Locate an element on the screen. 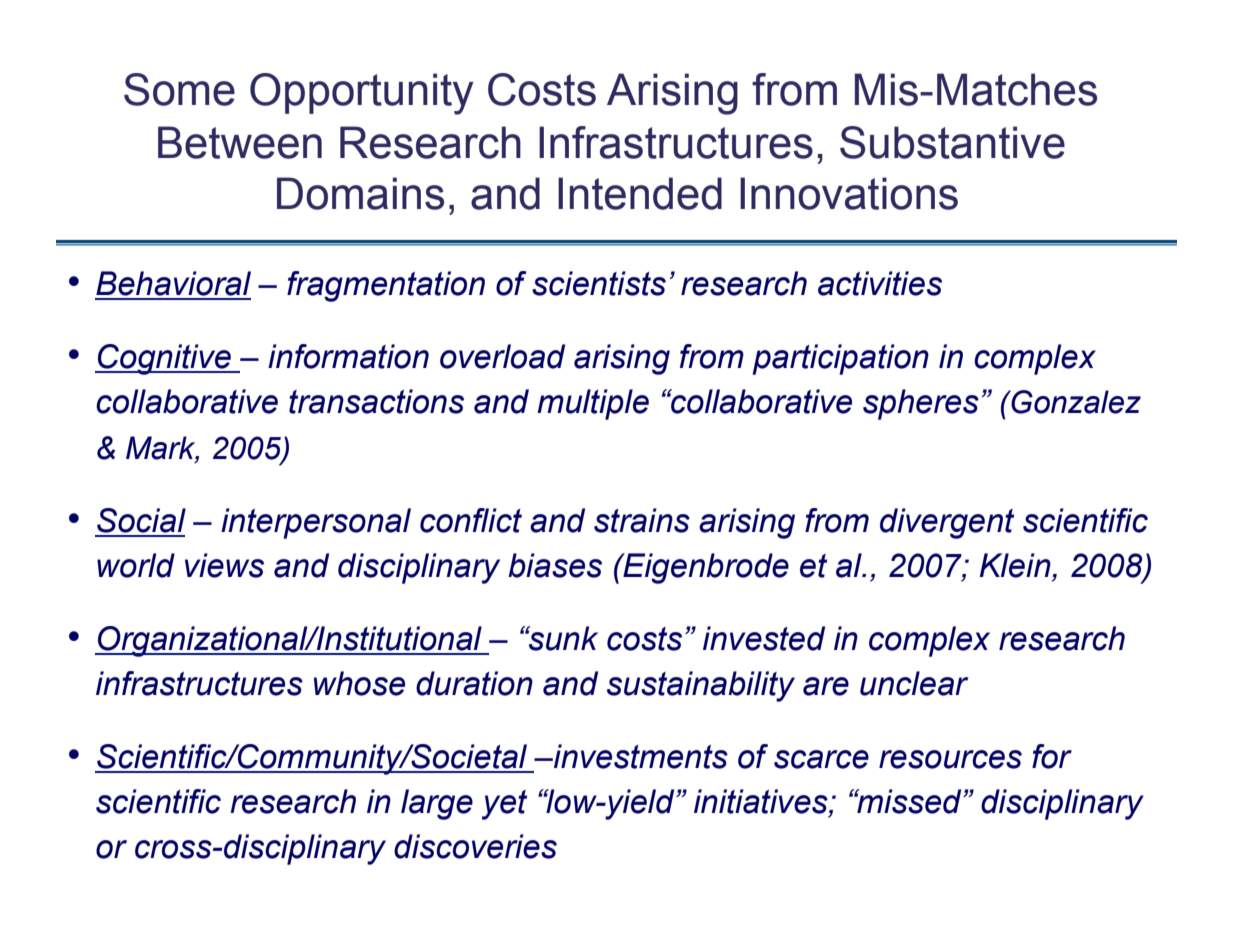 This screenshot has width=1233, height=952. sustainability is located at coordinates (701, 686).
